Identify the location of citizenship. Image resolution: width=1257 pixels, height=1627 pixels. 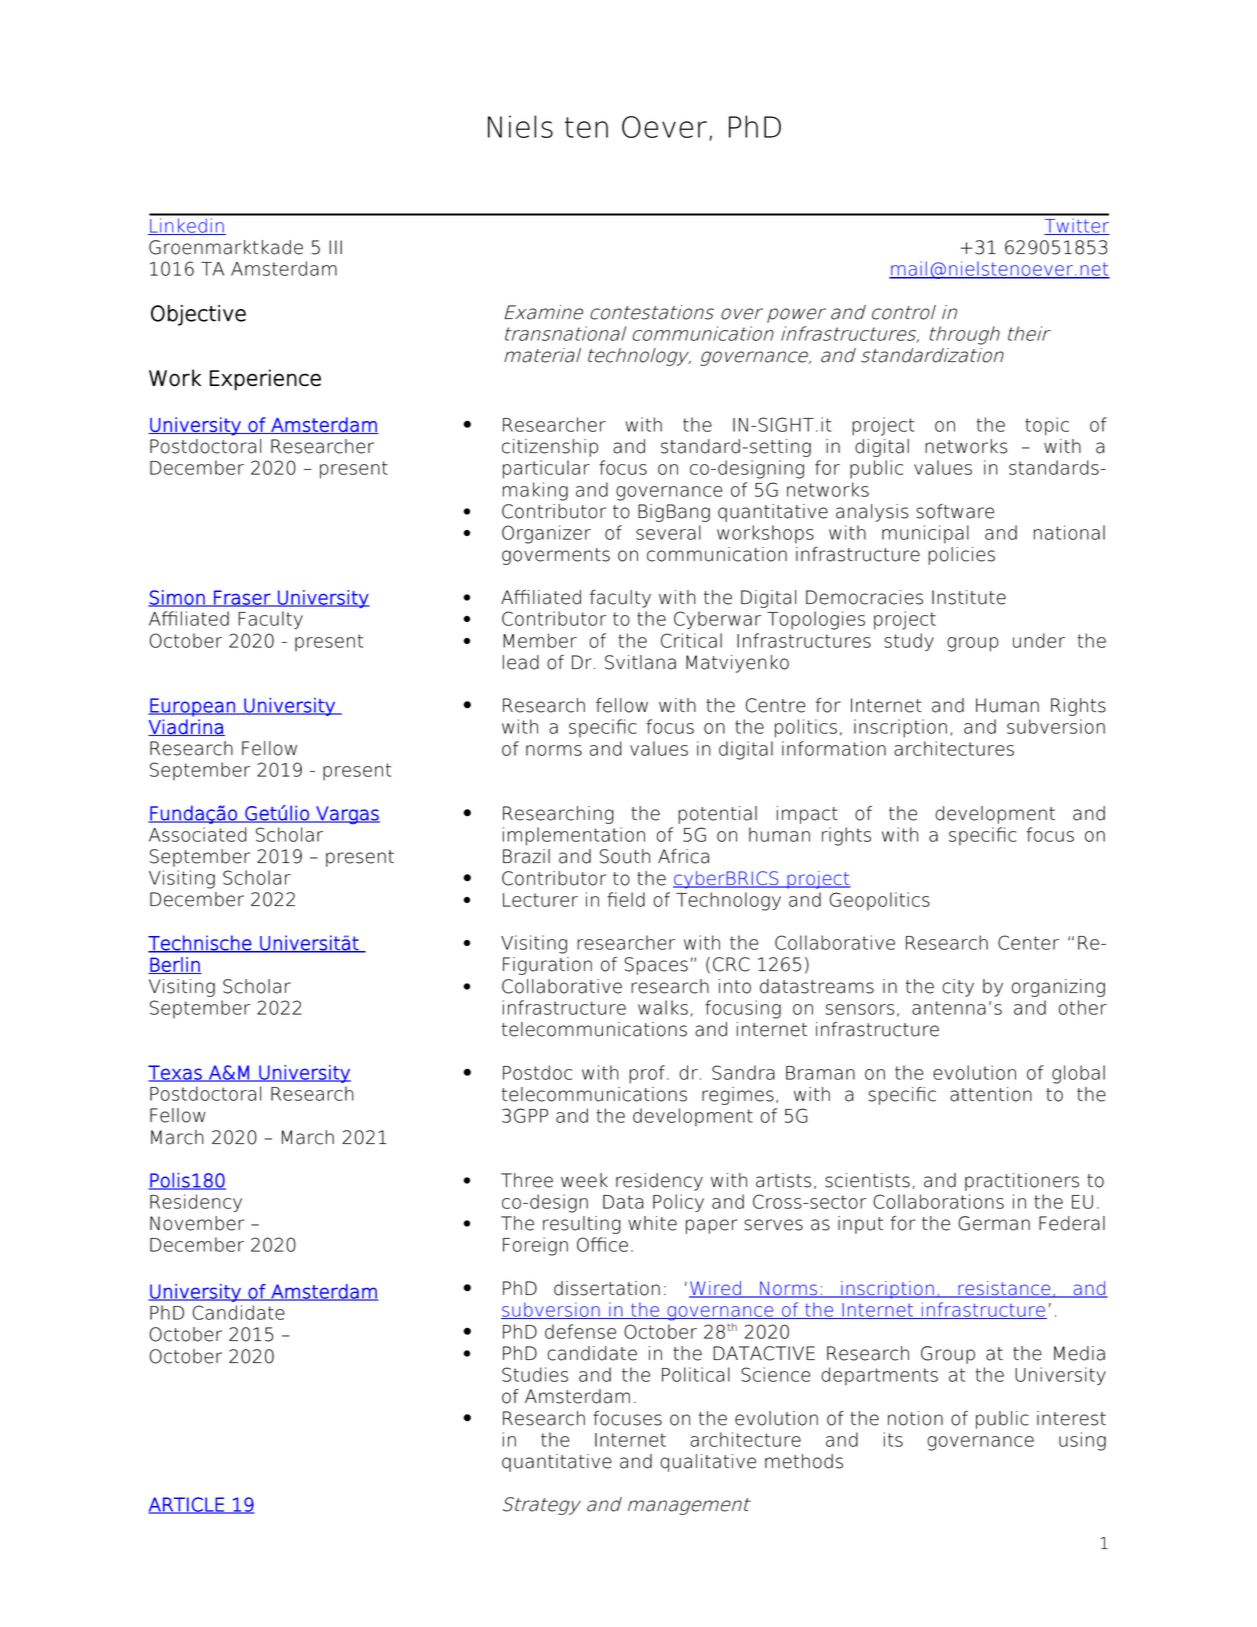
(550, 448).
